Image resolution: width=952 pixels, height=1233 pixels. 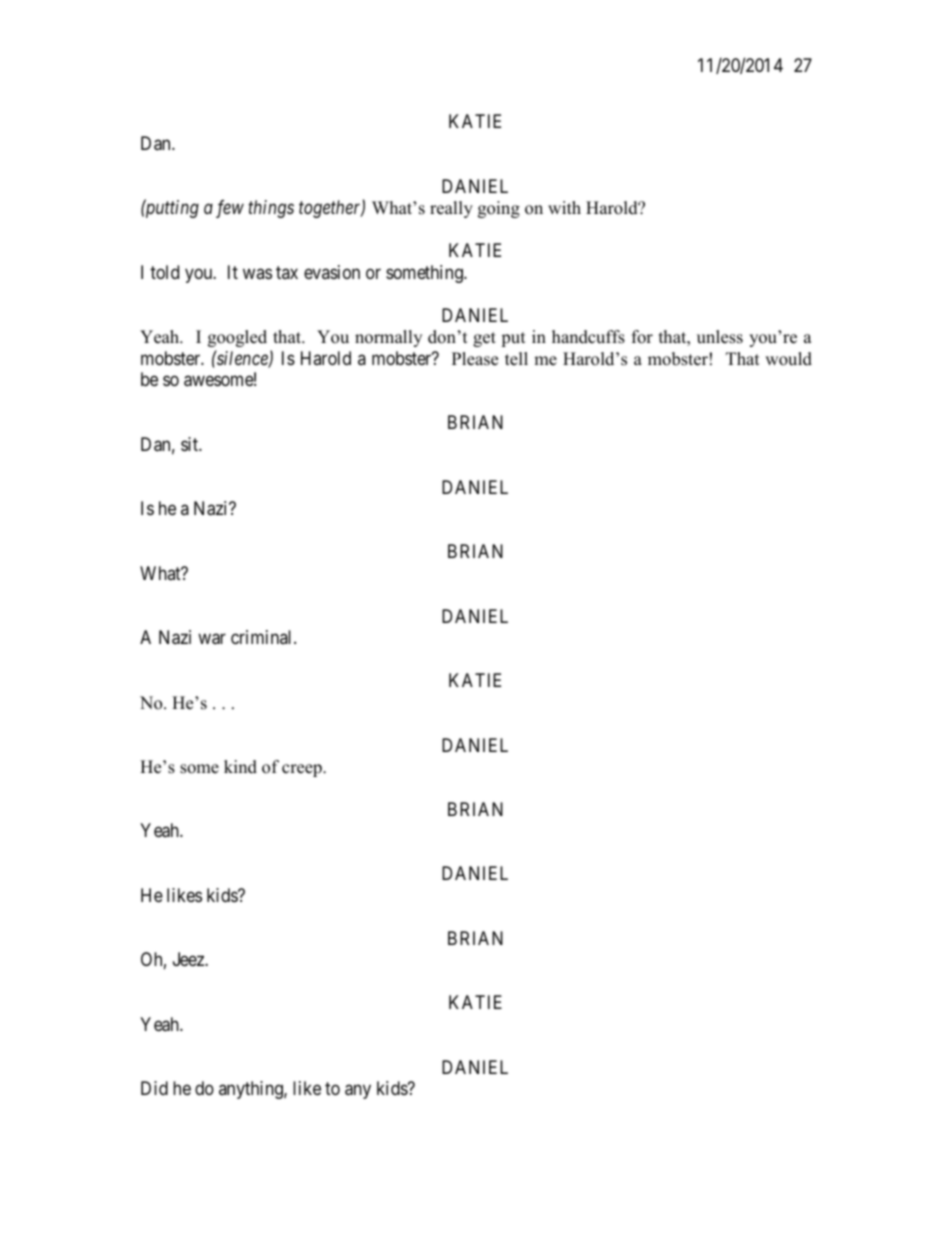 I want to click on criminal, so click(x=263, y=637).
